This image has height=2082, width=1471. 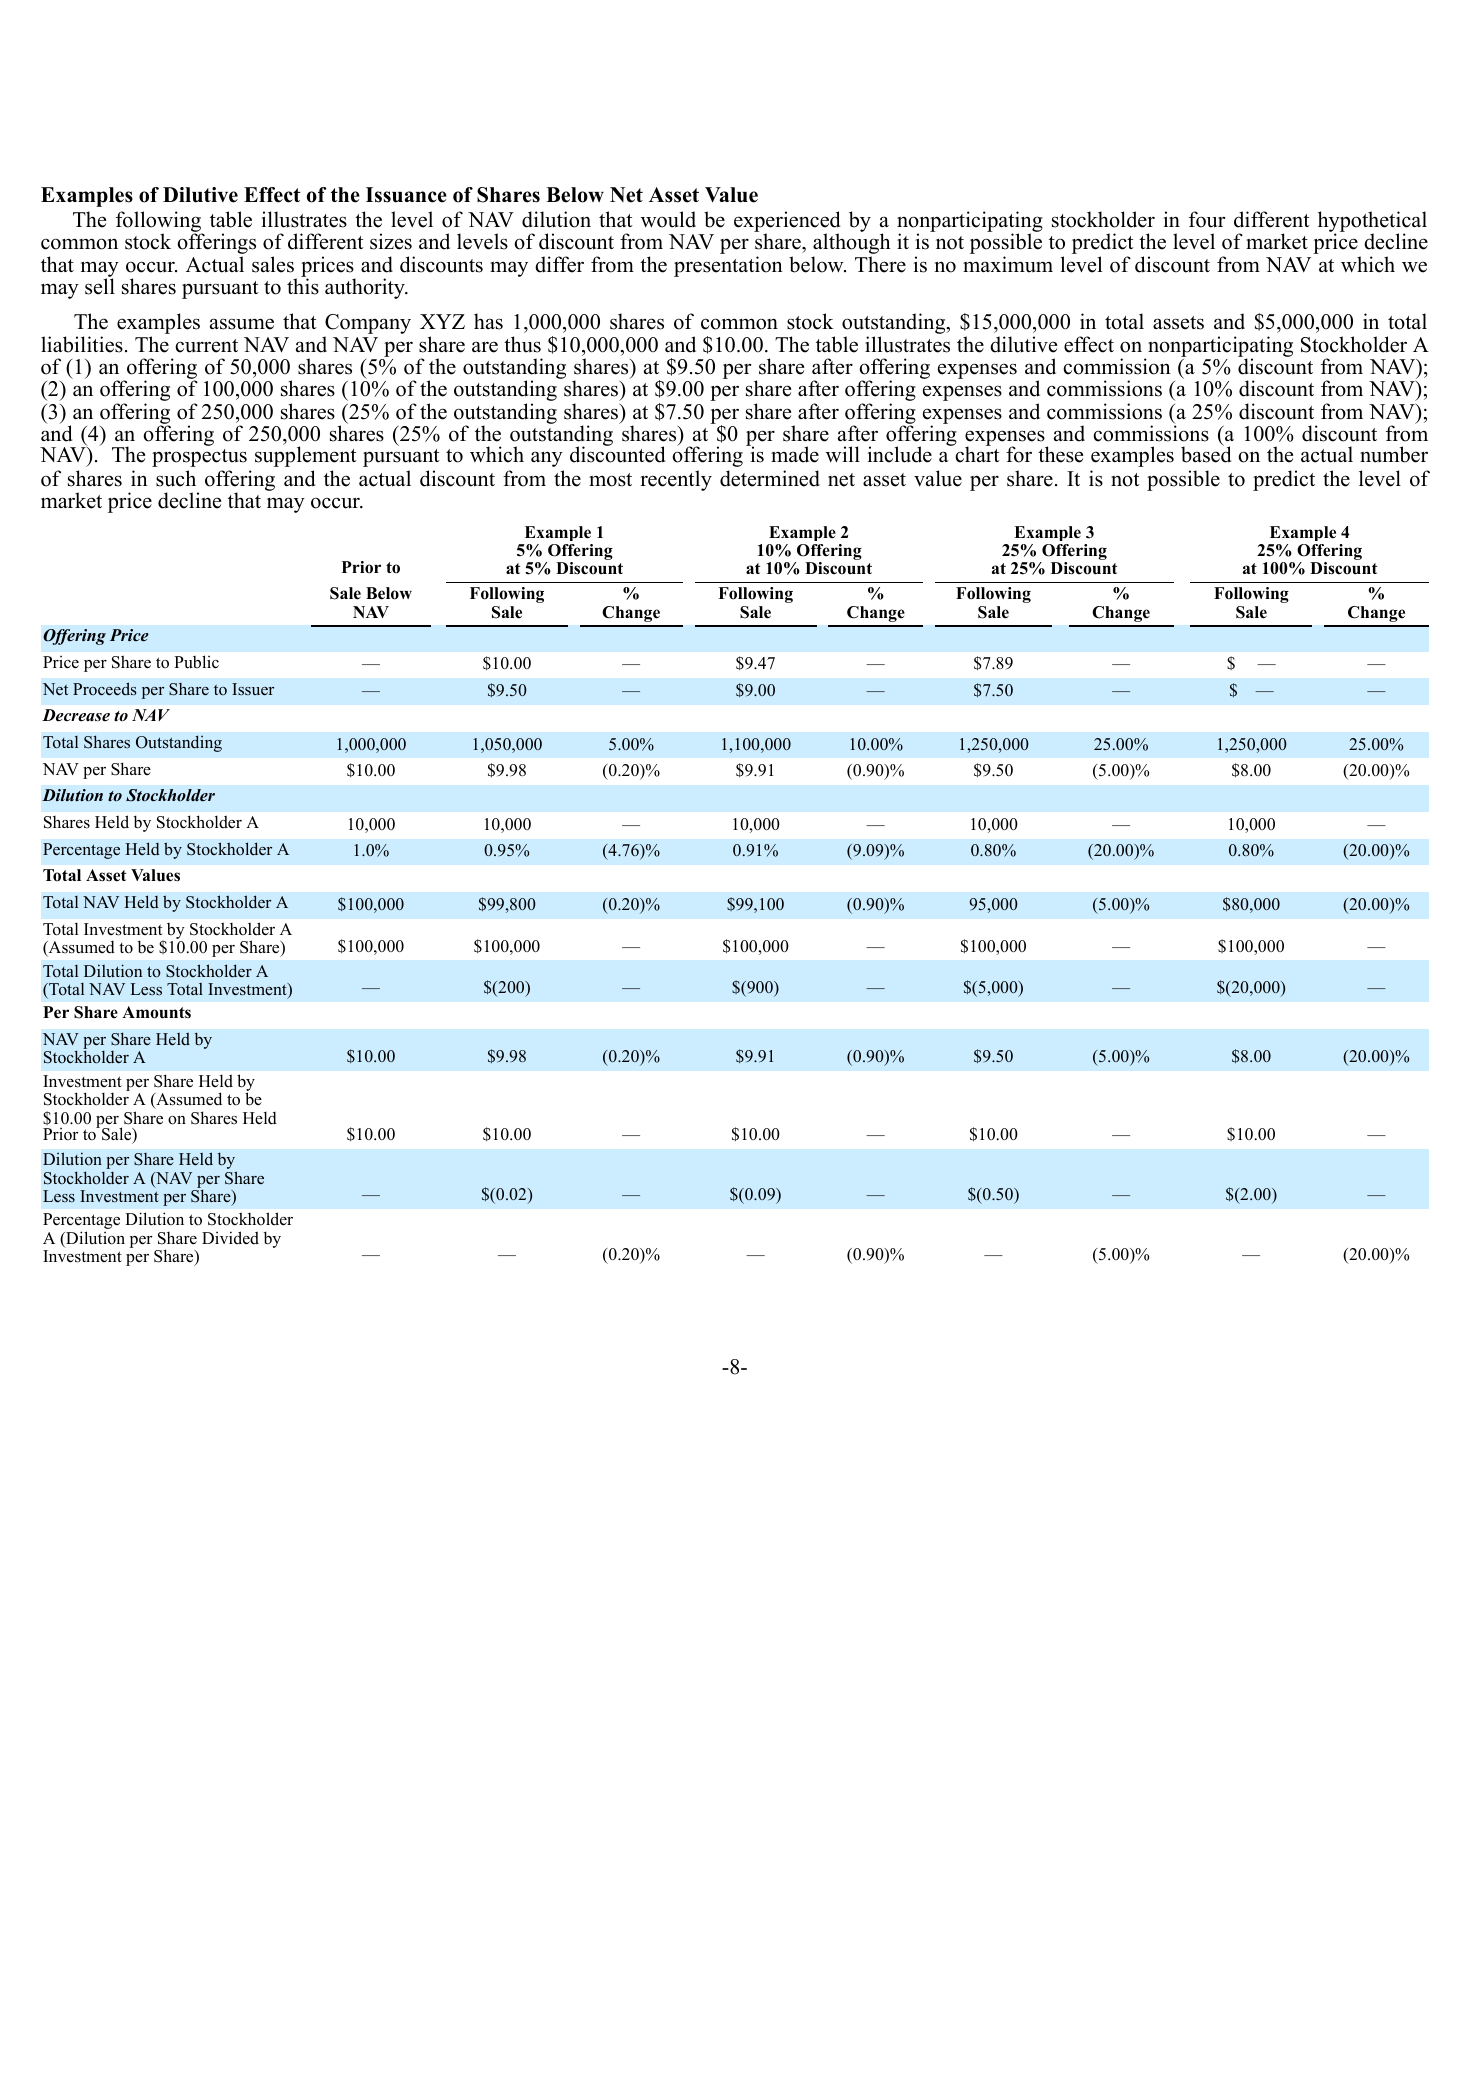 I want to click on experienced, so click(x=787, y=223).
